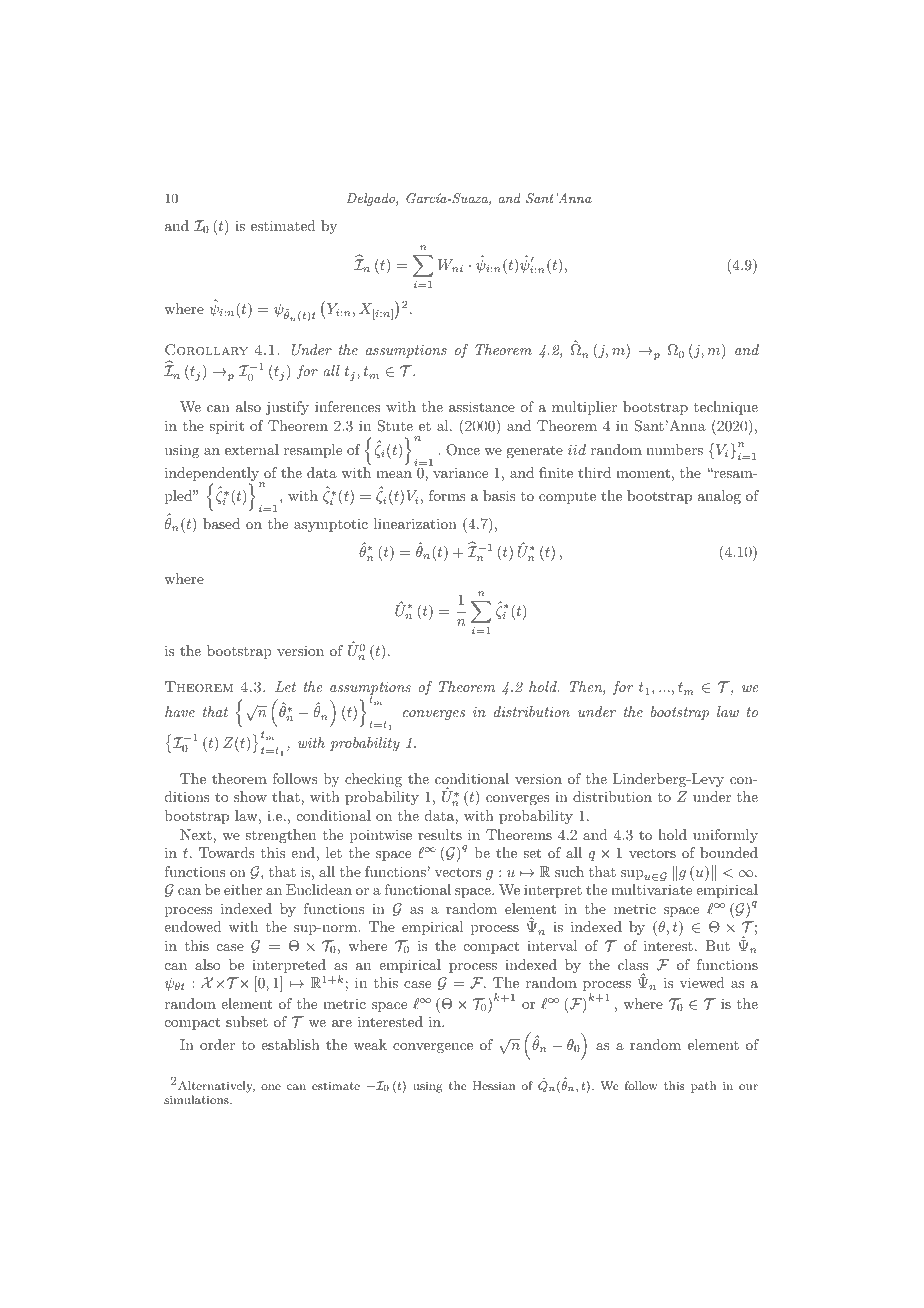  Describe the element at coordinates (463, 450) in the screenshot. I see `Once` at that location.
